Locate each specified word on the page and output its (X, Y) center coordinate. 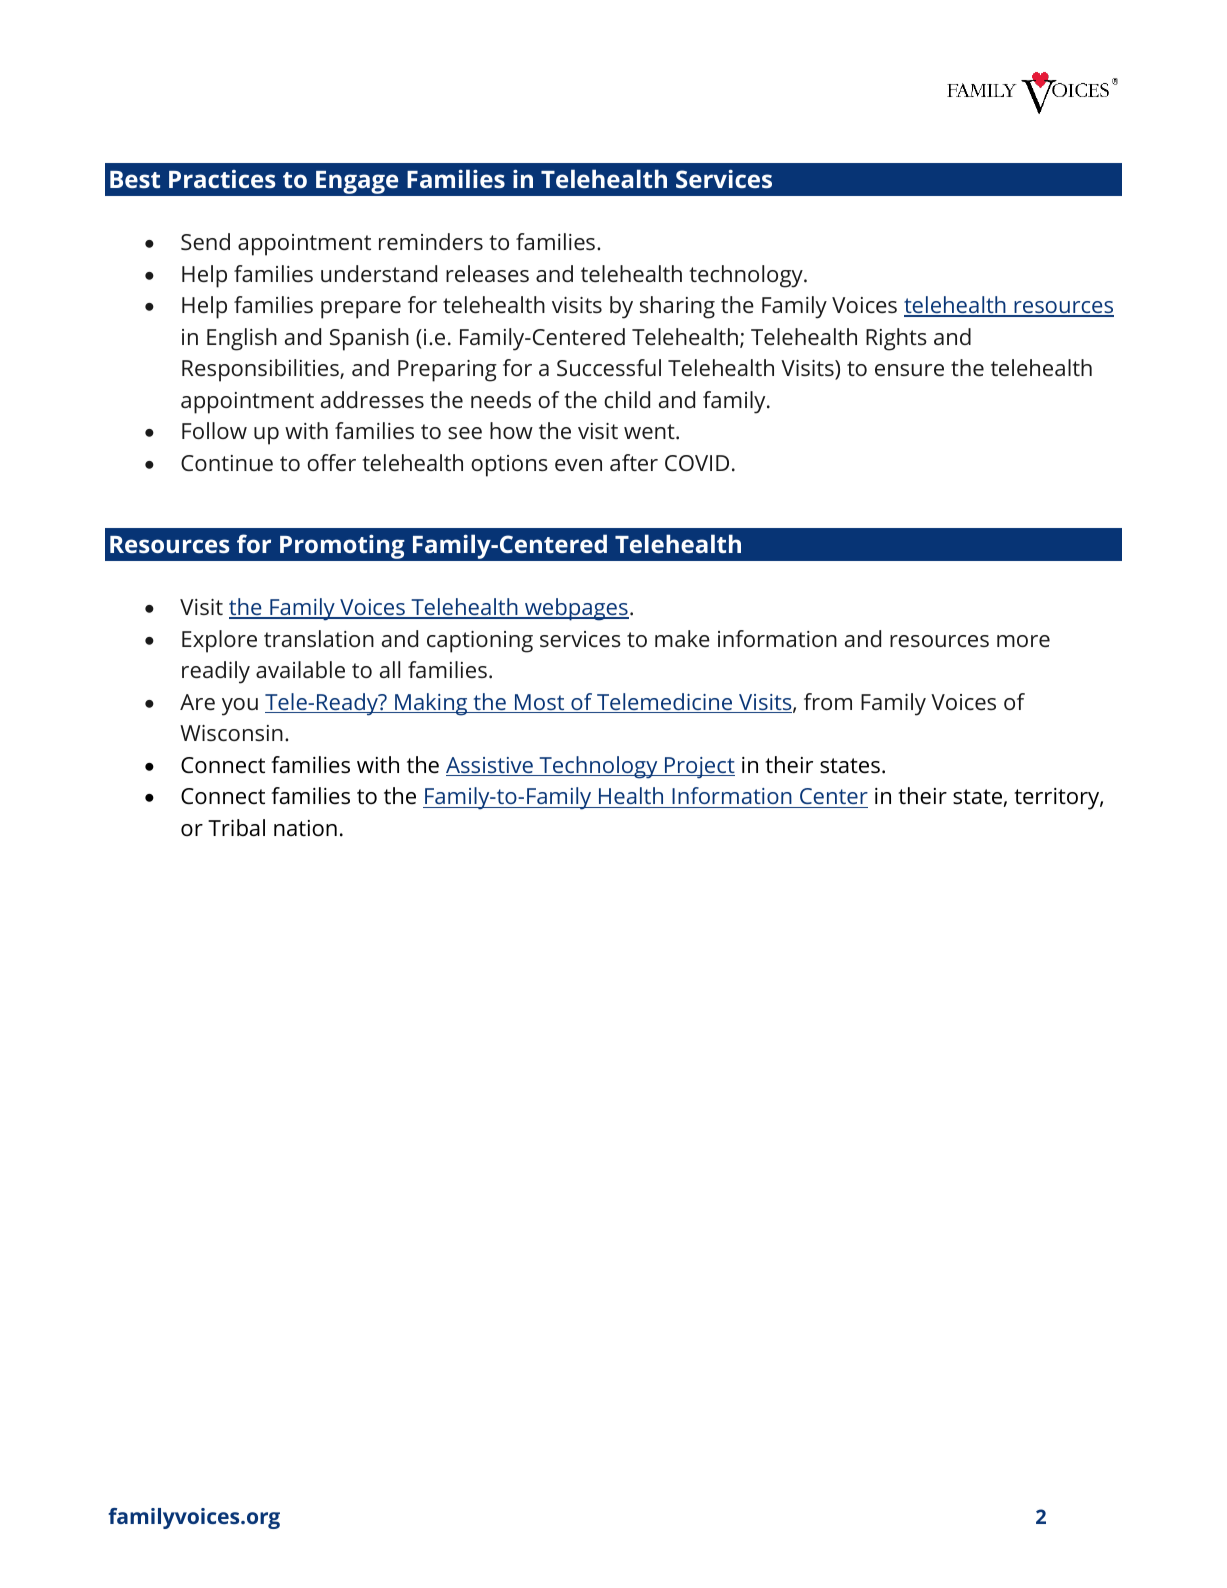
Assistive (490, 766)
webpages (576, 609)
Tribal (236, 827)
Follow (214, 430)
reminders (431, 241)
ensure (909, 370)
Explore (219, 641)
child (627, 399)
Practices (222, 179)
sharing (677, 307)
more (1023, 641)
